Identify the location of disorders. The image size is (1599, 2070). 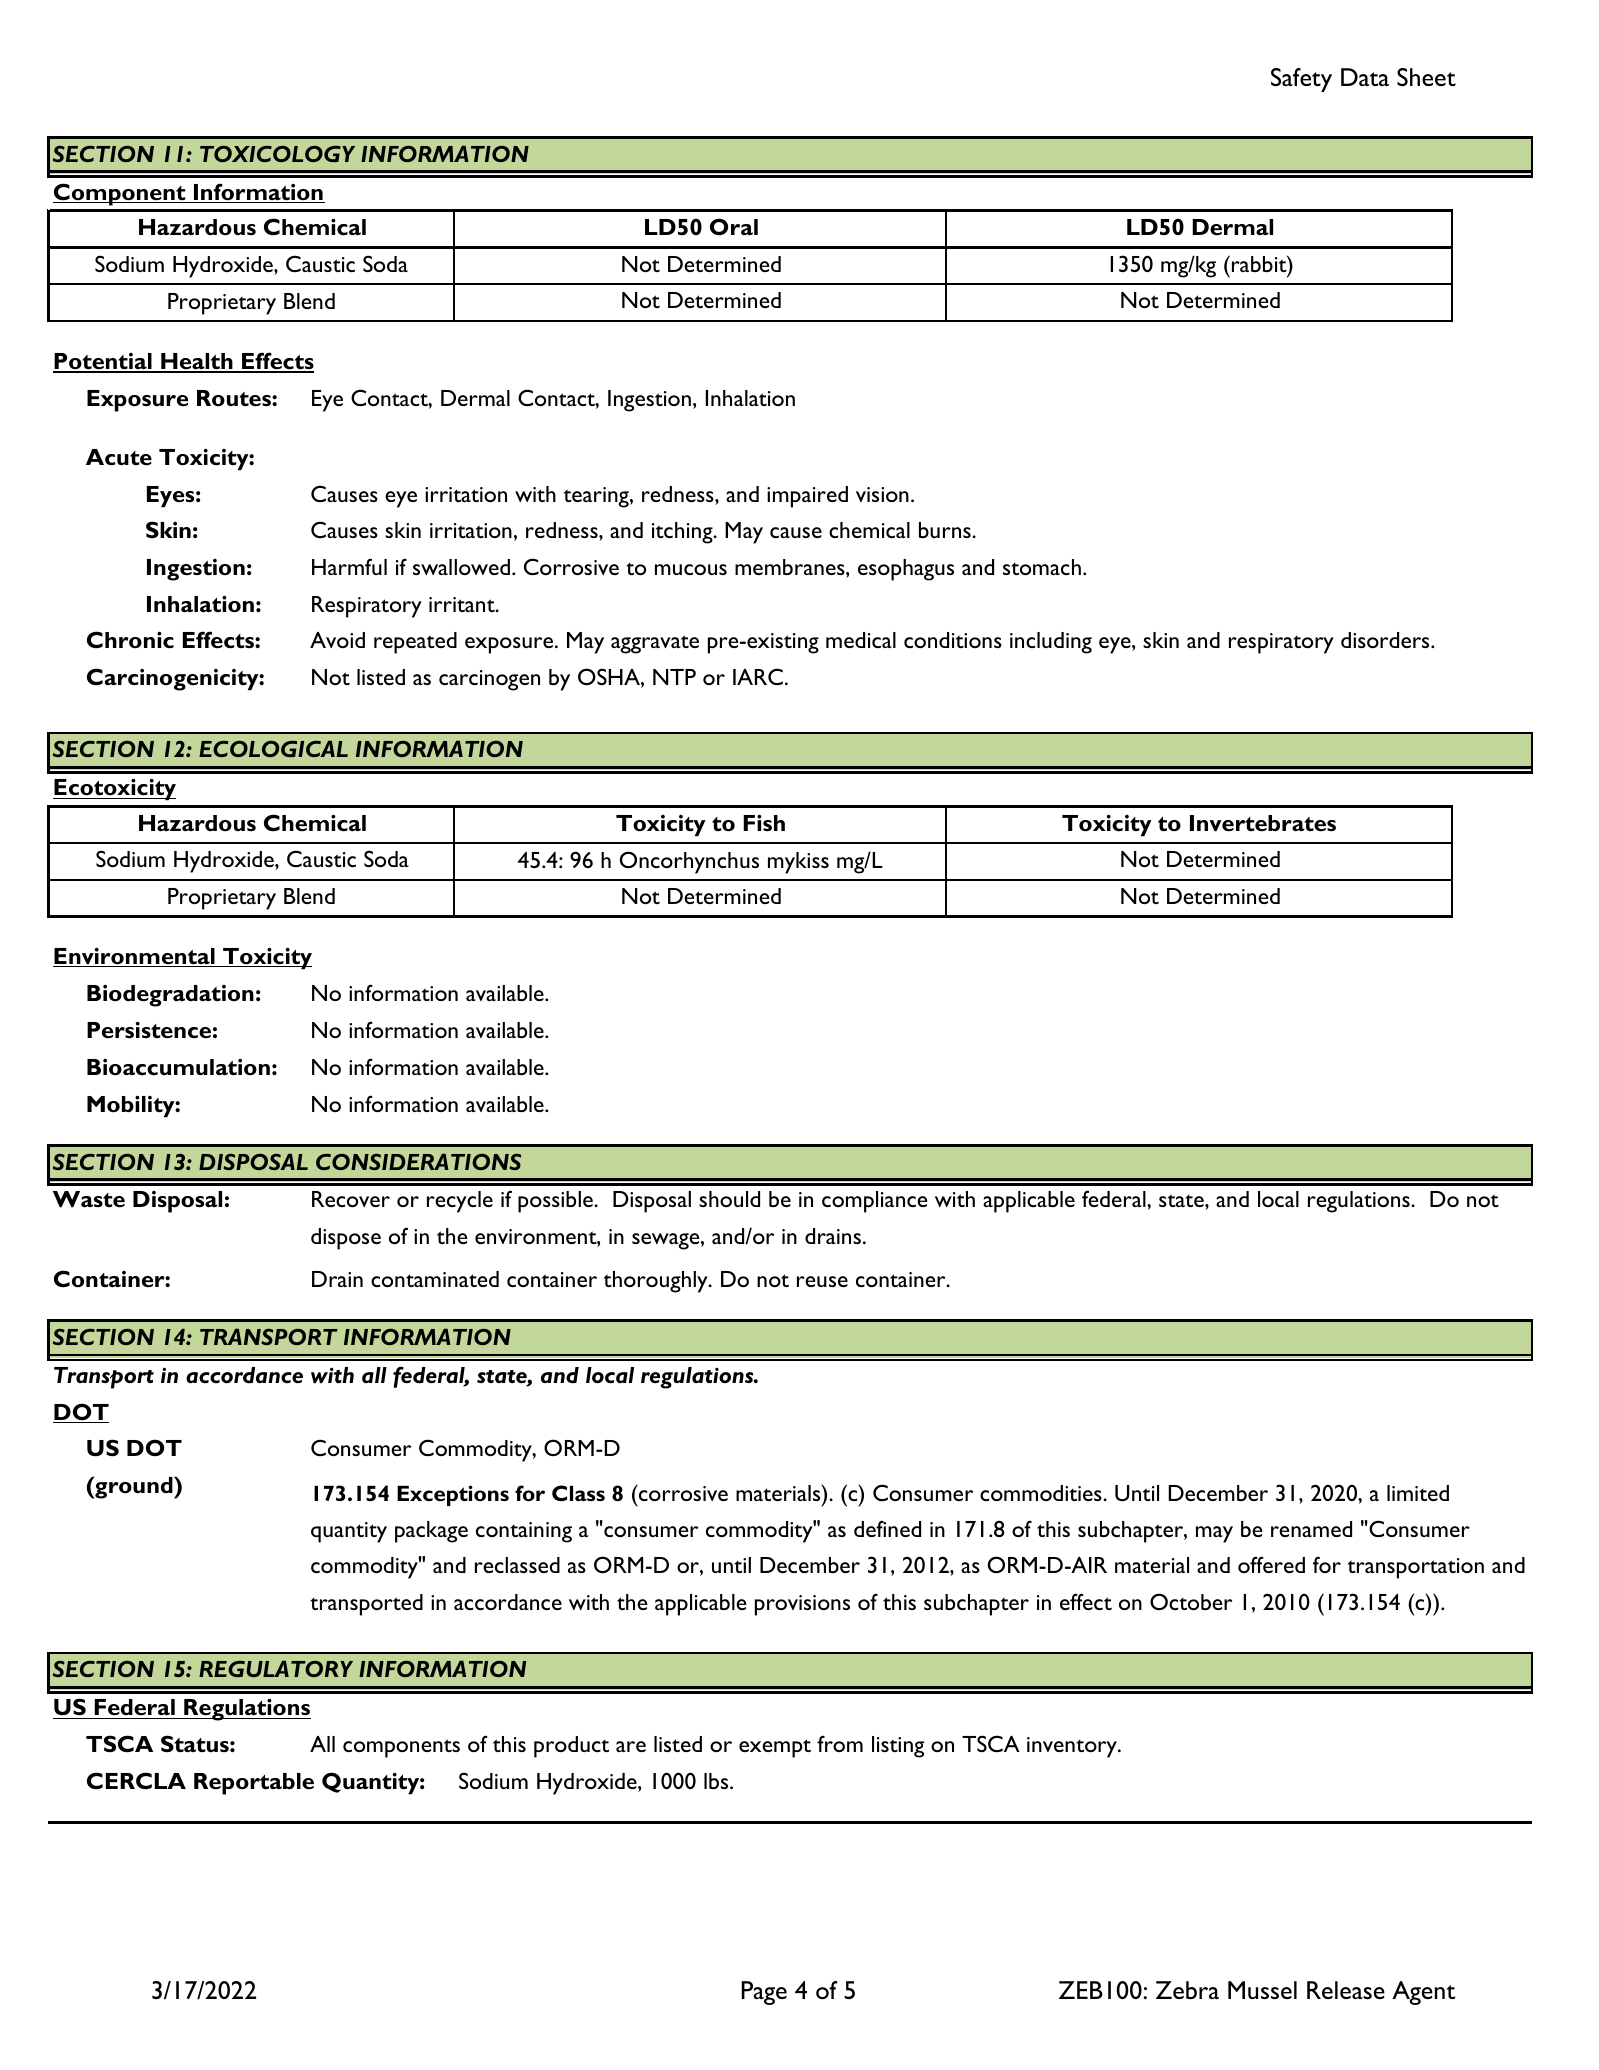
(1386, 640).
